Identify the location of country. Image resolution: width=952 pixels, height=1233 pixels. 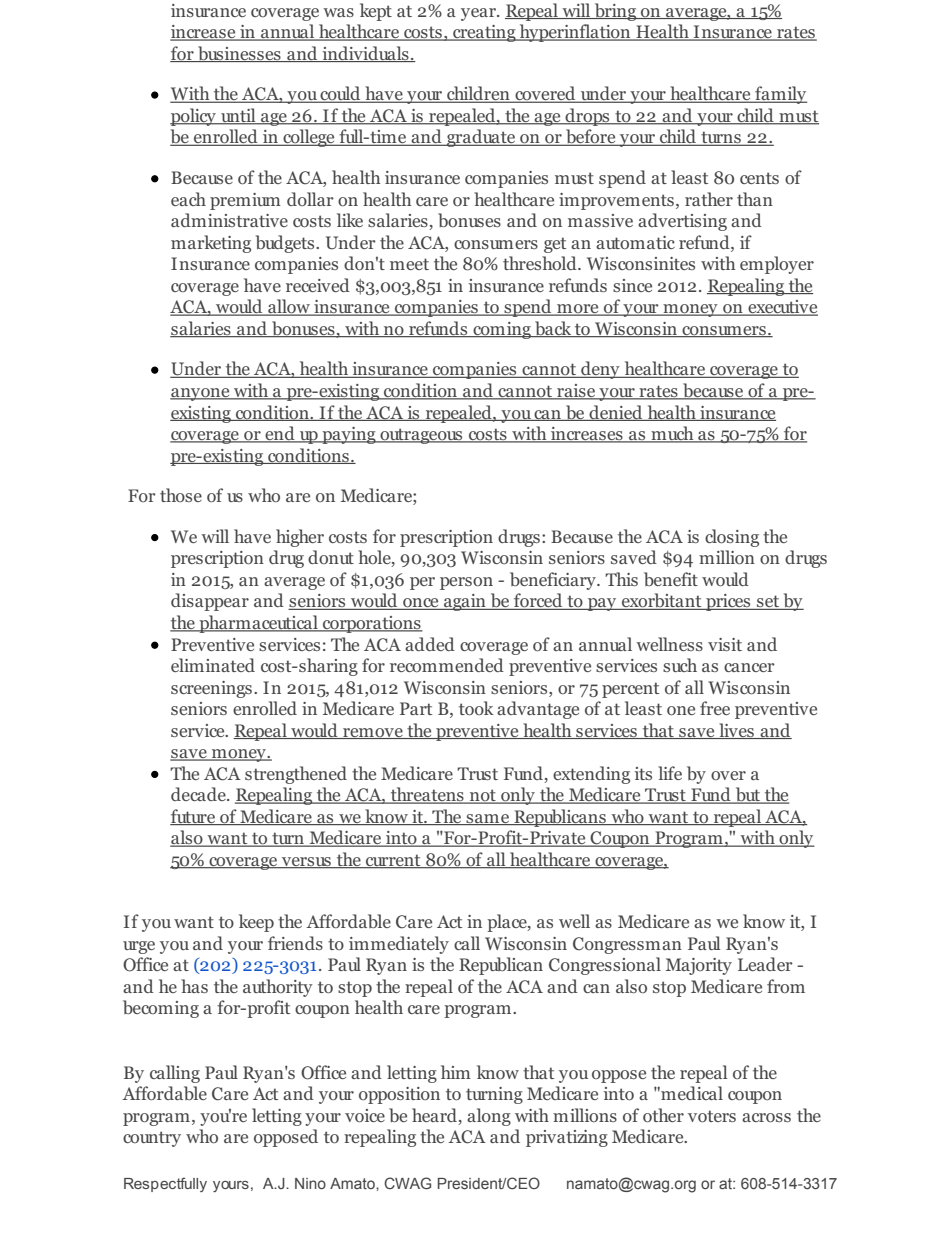
(152, 1139).
